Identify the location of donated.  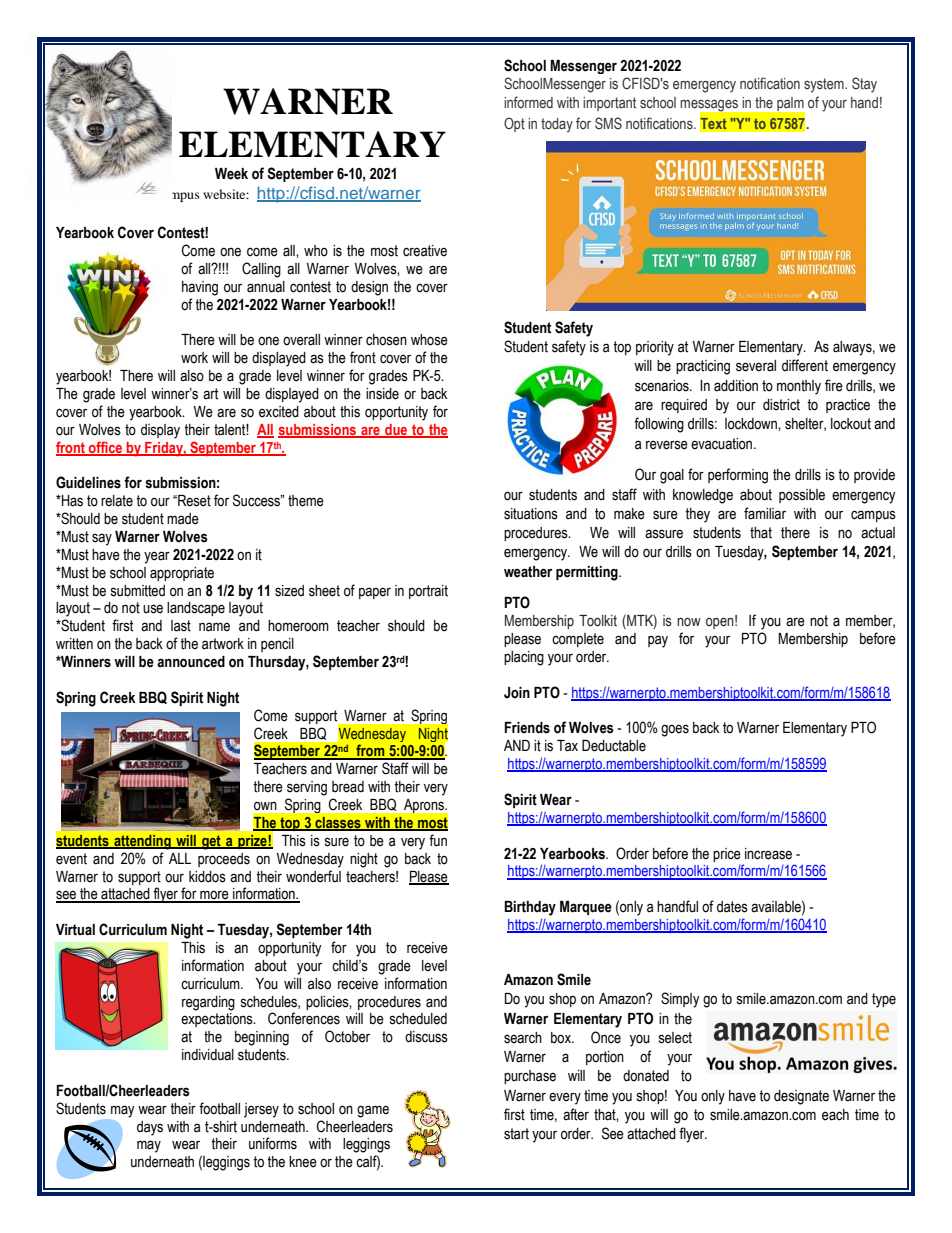
(646, 1076).
